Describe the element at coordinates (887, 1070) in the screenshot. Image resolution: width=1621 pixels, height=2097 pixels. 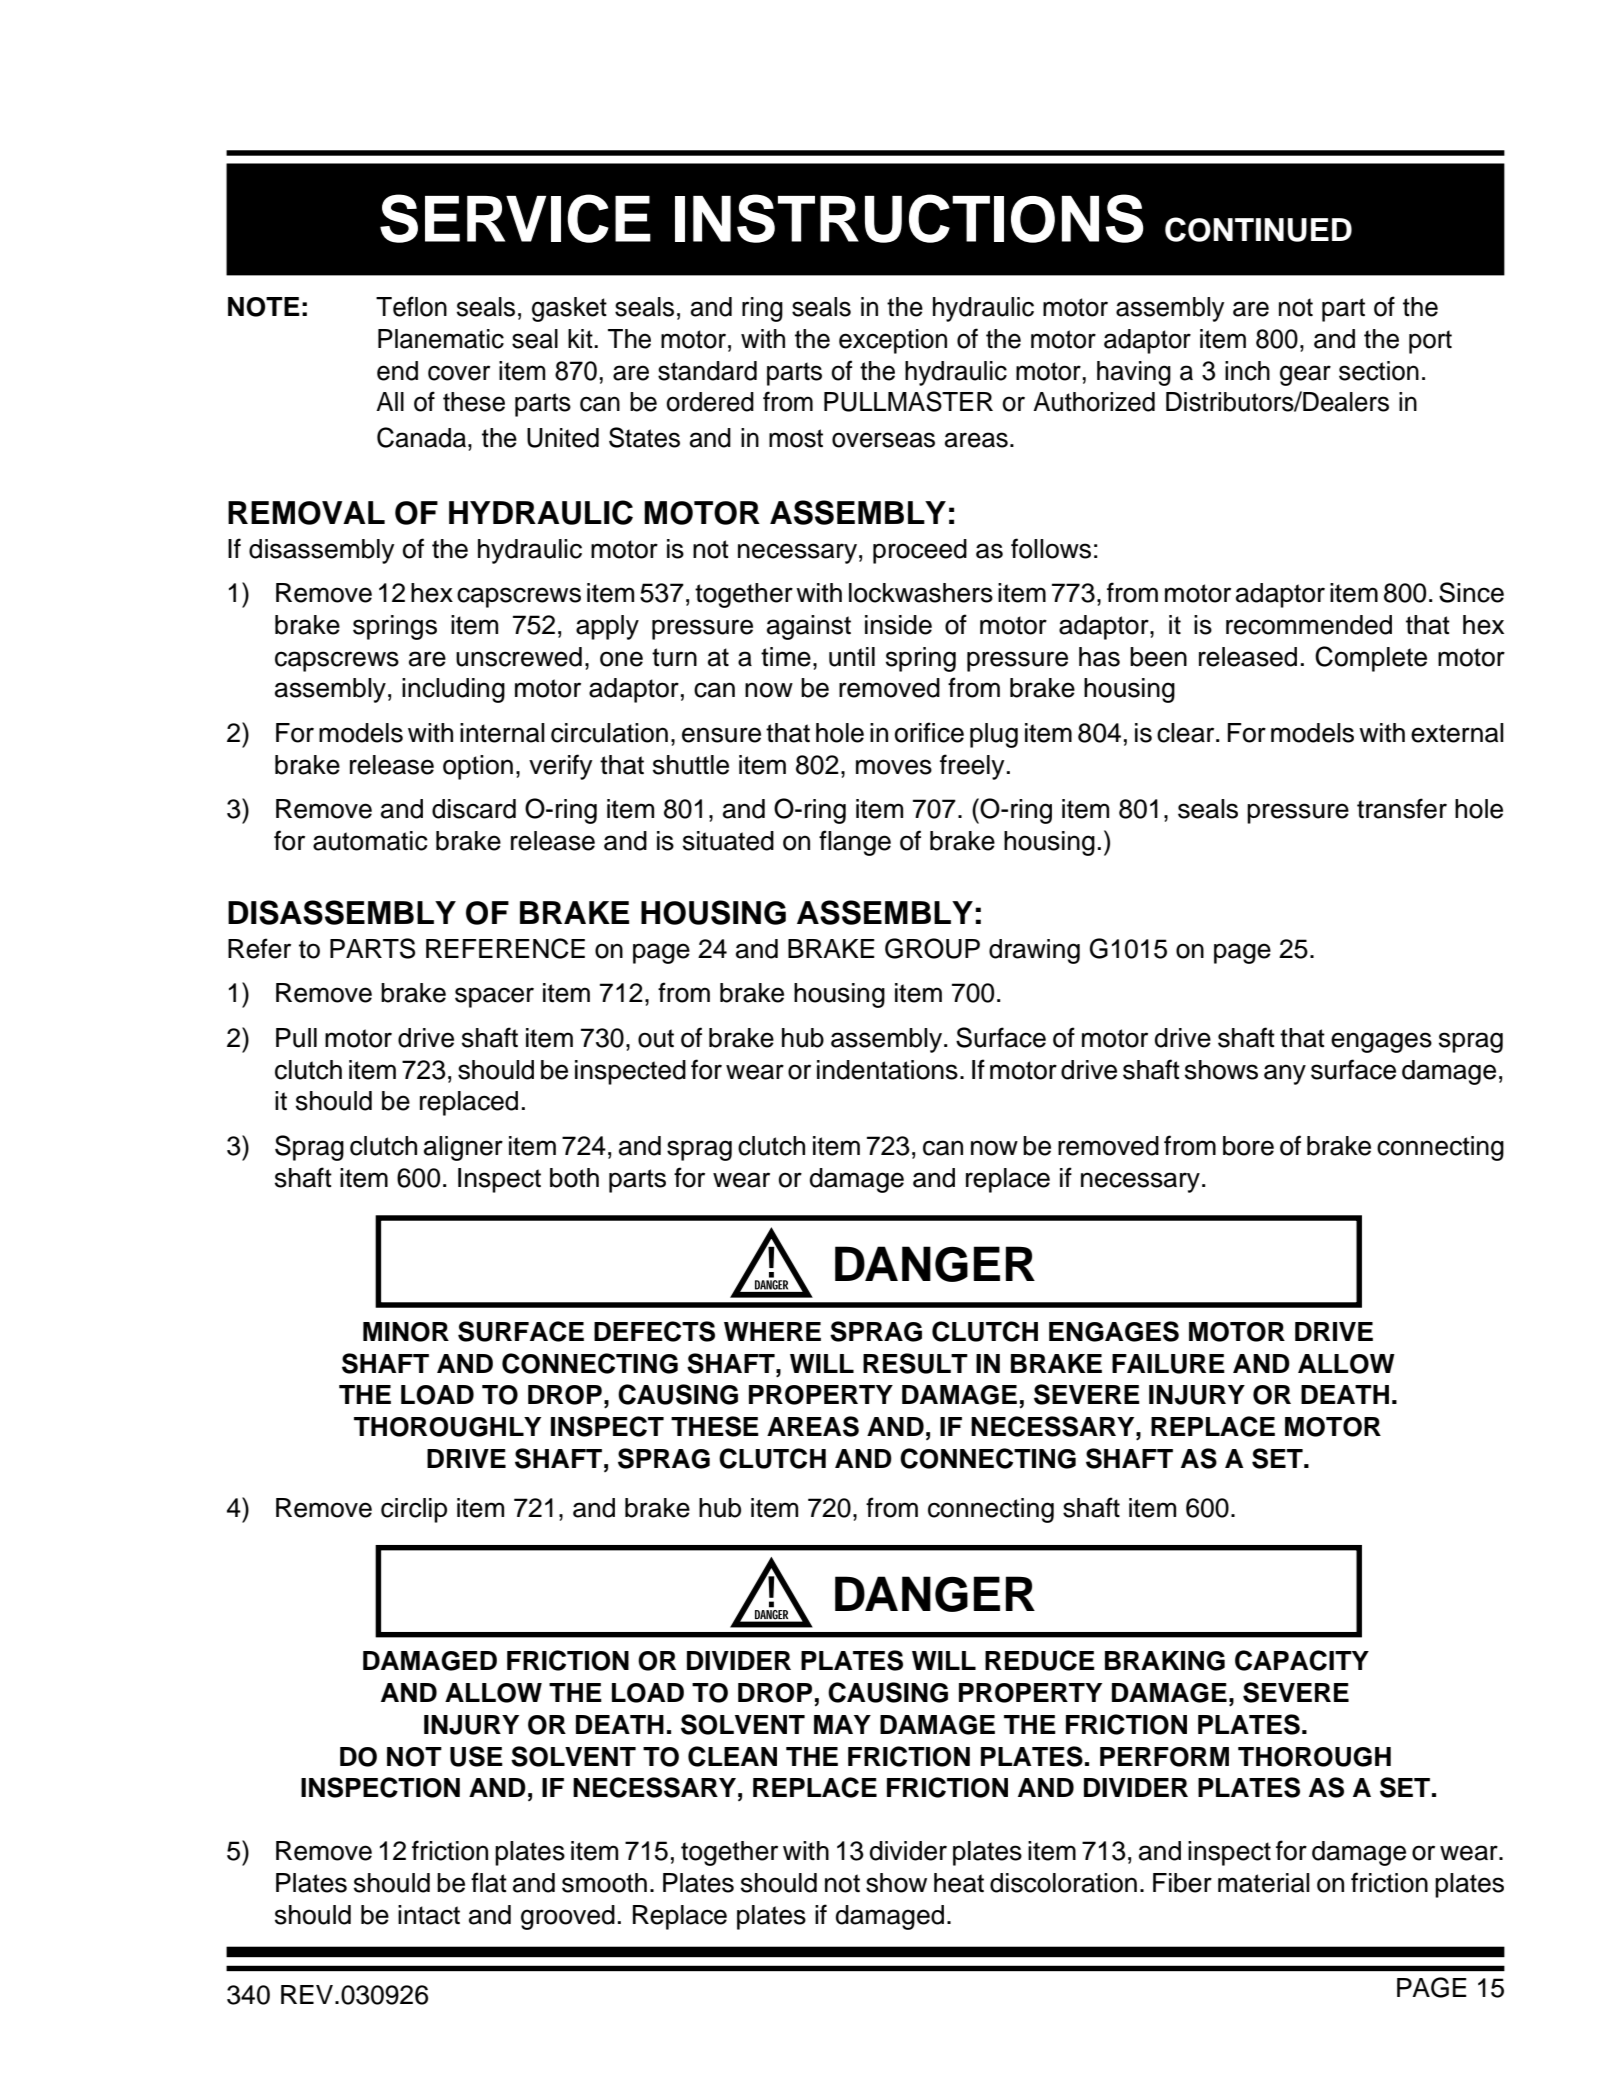
I see `indentations` at that location.
